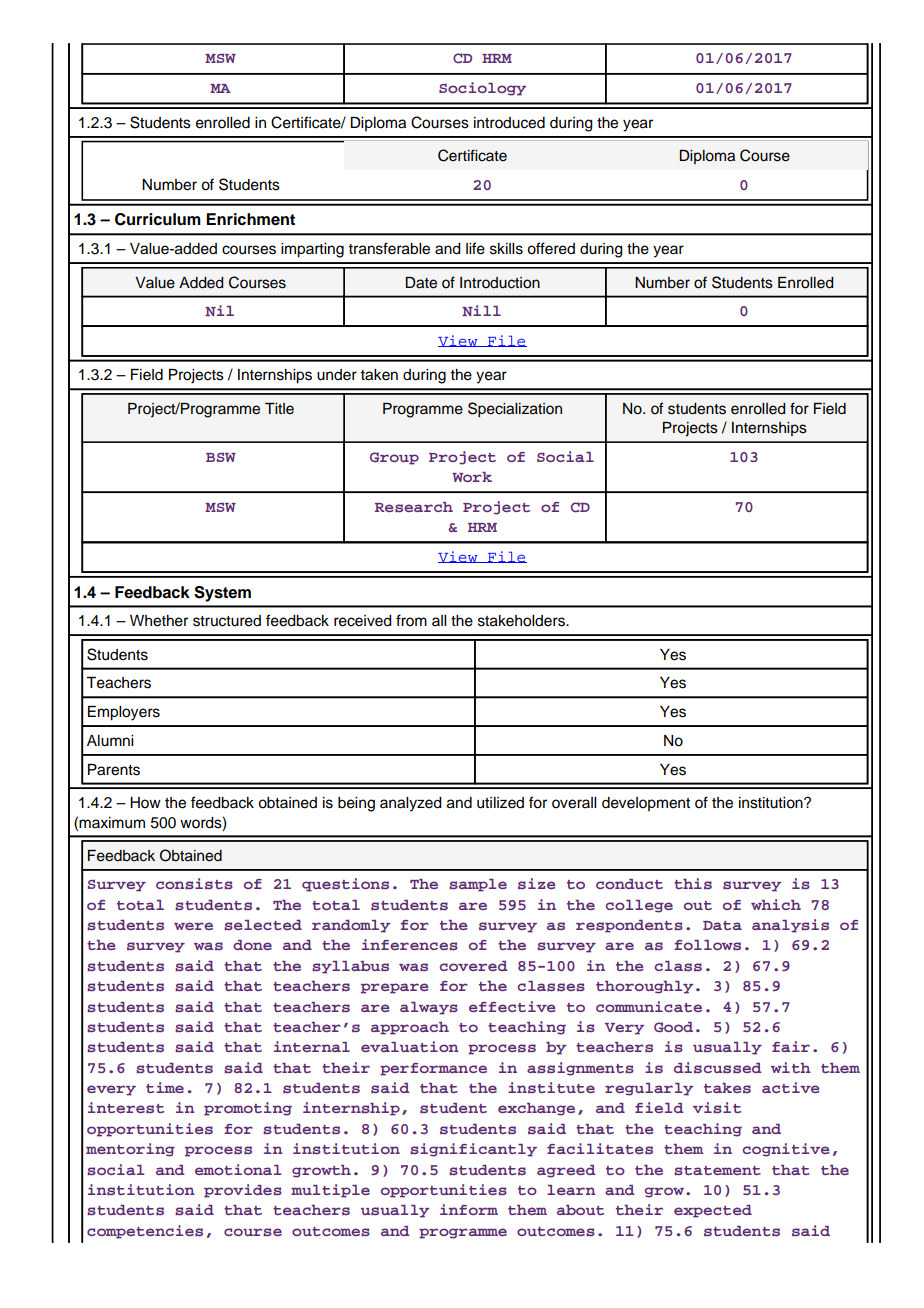 The width and height of the screenshot is (924, 1308). Describe the element at coordinates (646, 804) in the screenshot. I see `development` at that location.
